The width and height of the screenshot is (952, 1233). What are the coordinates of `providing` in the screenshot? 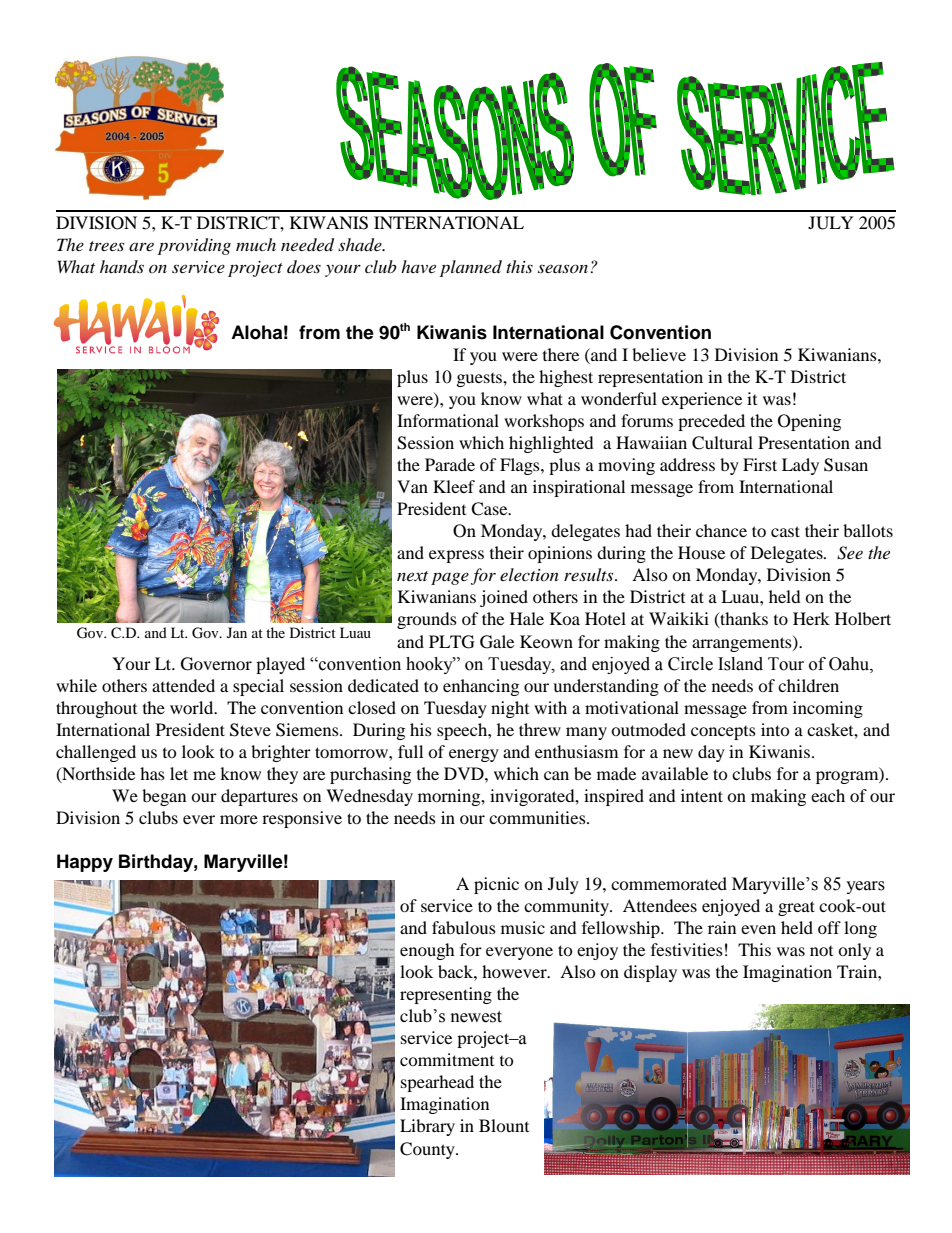 It's located at (194, 246).
